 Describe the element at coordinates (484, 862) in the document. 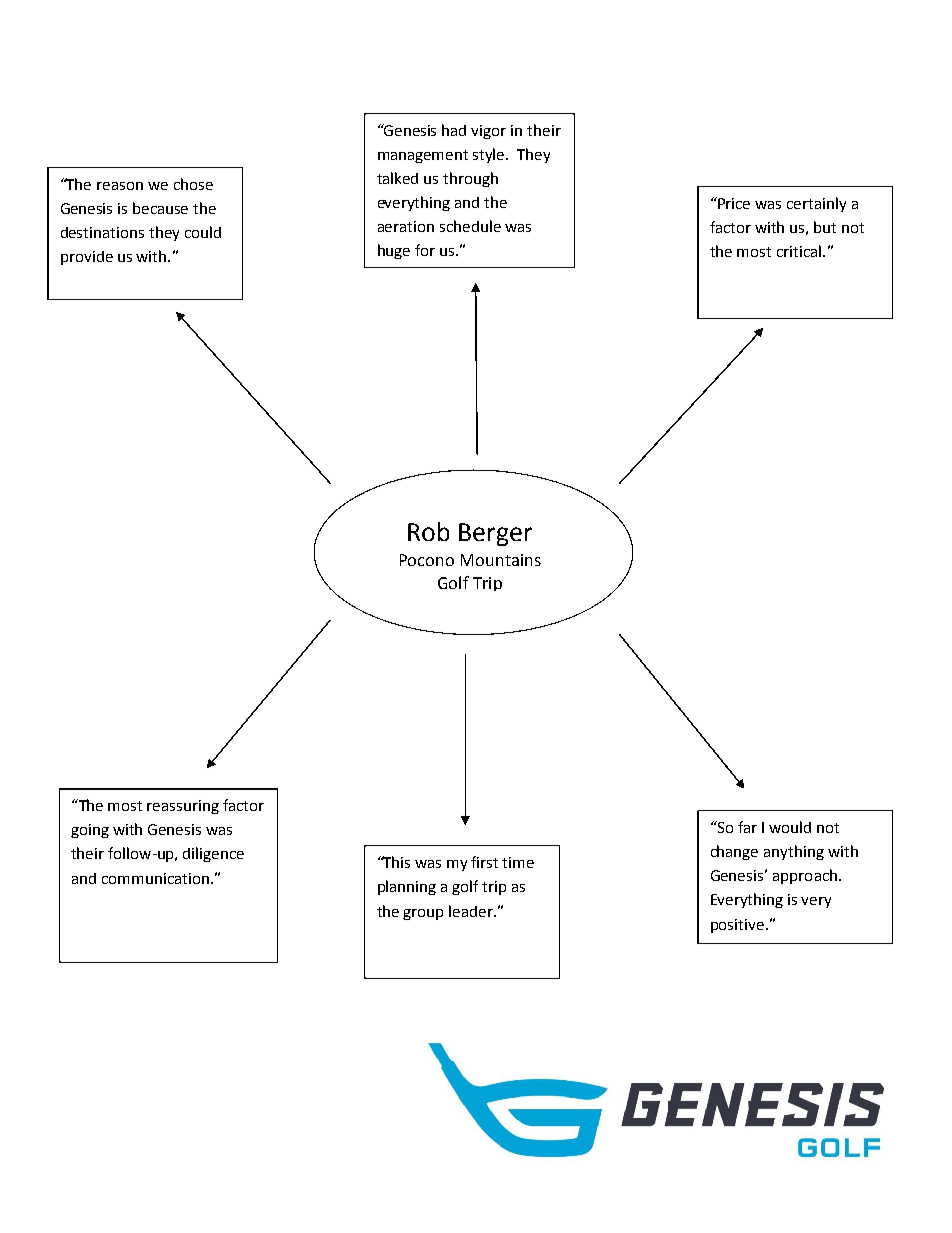

I see `first` at that location.
